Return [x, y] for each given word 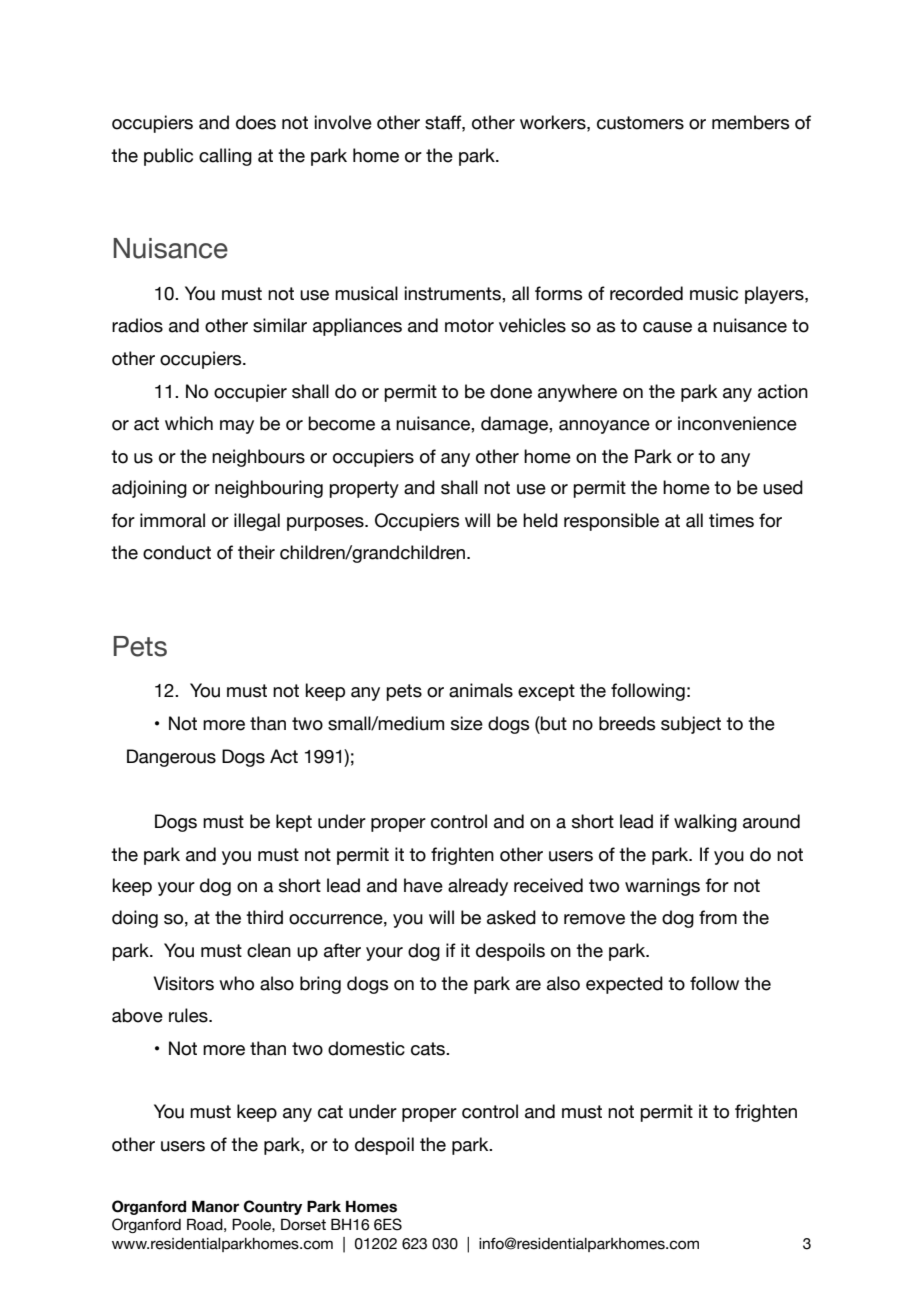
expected [624, 985]
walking [705, 823]
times [731, 520]
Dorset [303, 1224]
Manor [215, 1206]
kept [294, 823]
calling [225, 157]
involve [343, 122]
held [540, 520]
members [750, 122]
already [478, 887]
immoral [172, 520]
